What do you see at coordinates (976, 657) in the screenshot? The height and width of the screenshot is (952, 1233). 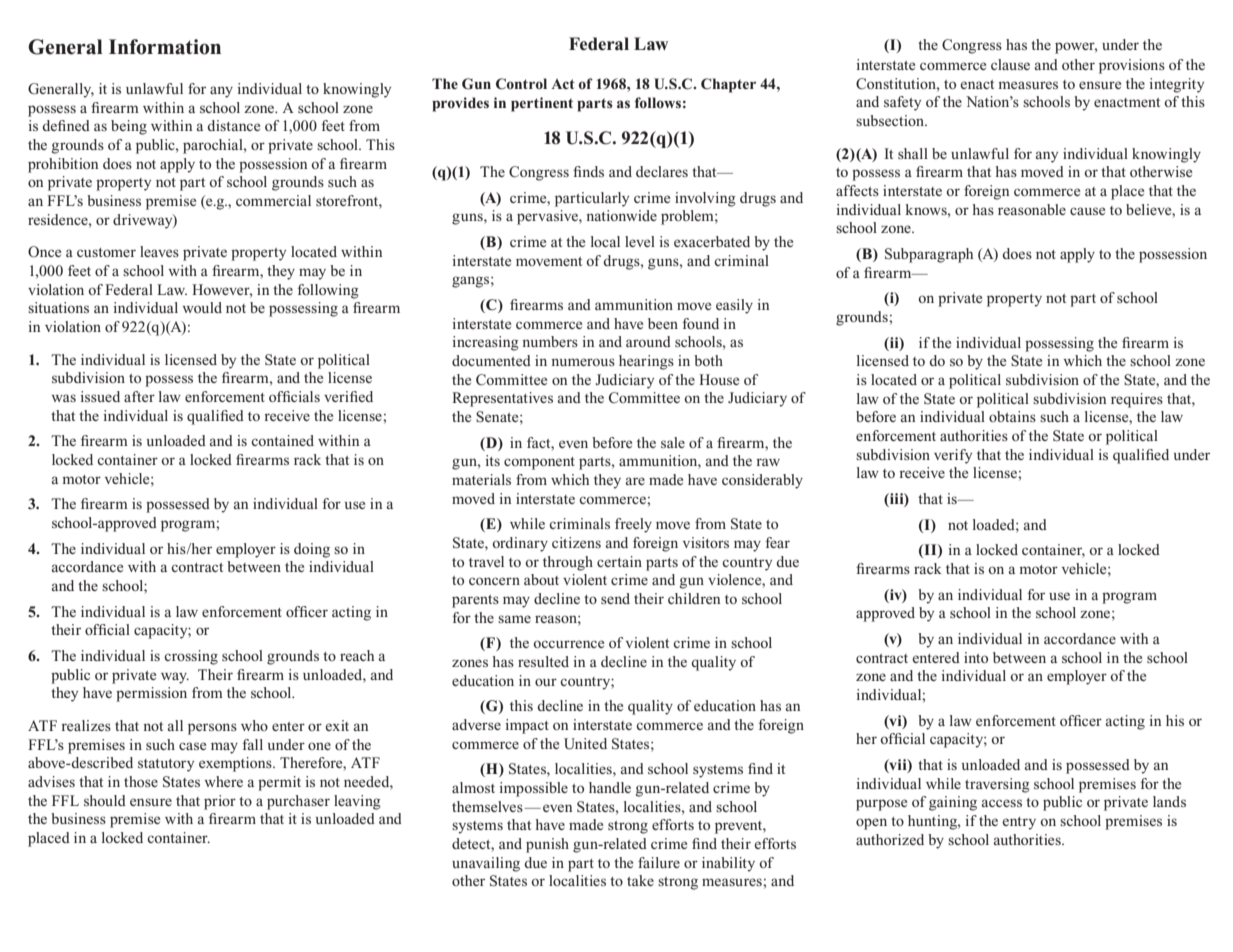 I see `into` at bounding box center [976, 657].
